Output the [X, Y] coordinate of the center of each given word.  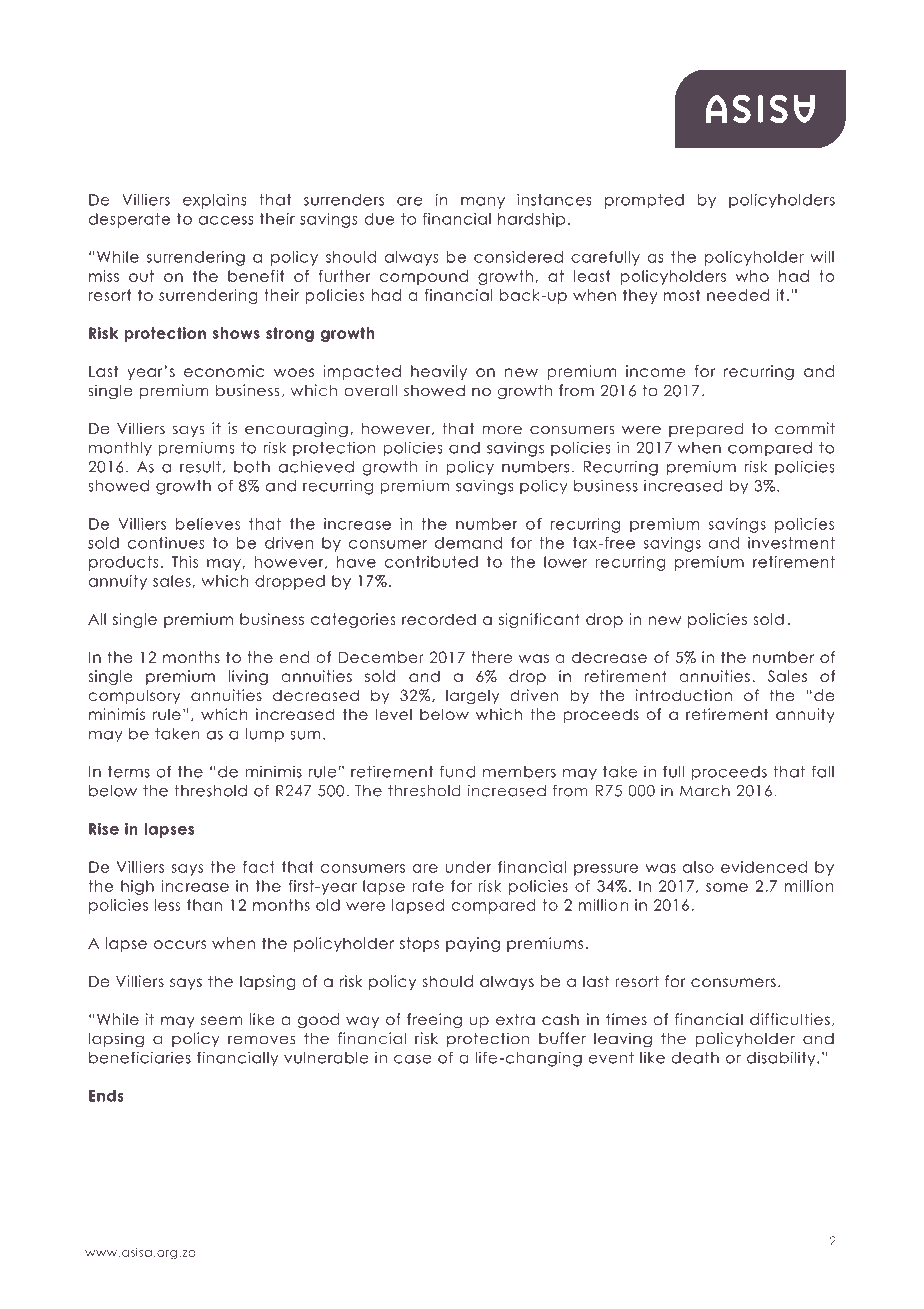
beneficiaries [140, 1057]
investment [791, 543]
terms [129, 772]
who [752, 276]
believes [208, 524]
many [483, 203]
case [412, 1059]
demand [468, 543]
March [705, 791]
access [226, 220]
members [519, 772]
